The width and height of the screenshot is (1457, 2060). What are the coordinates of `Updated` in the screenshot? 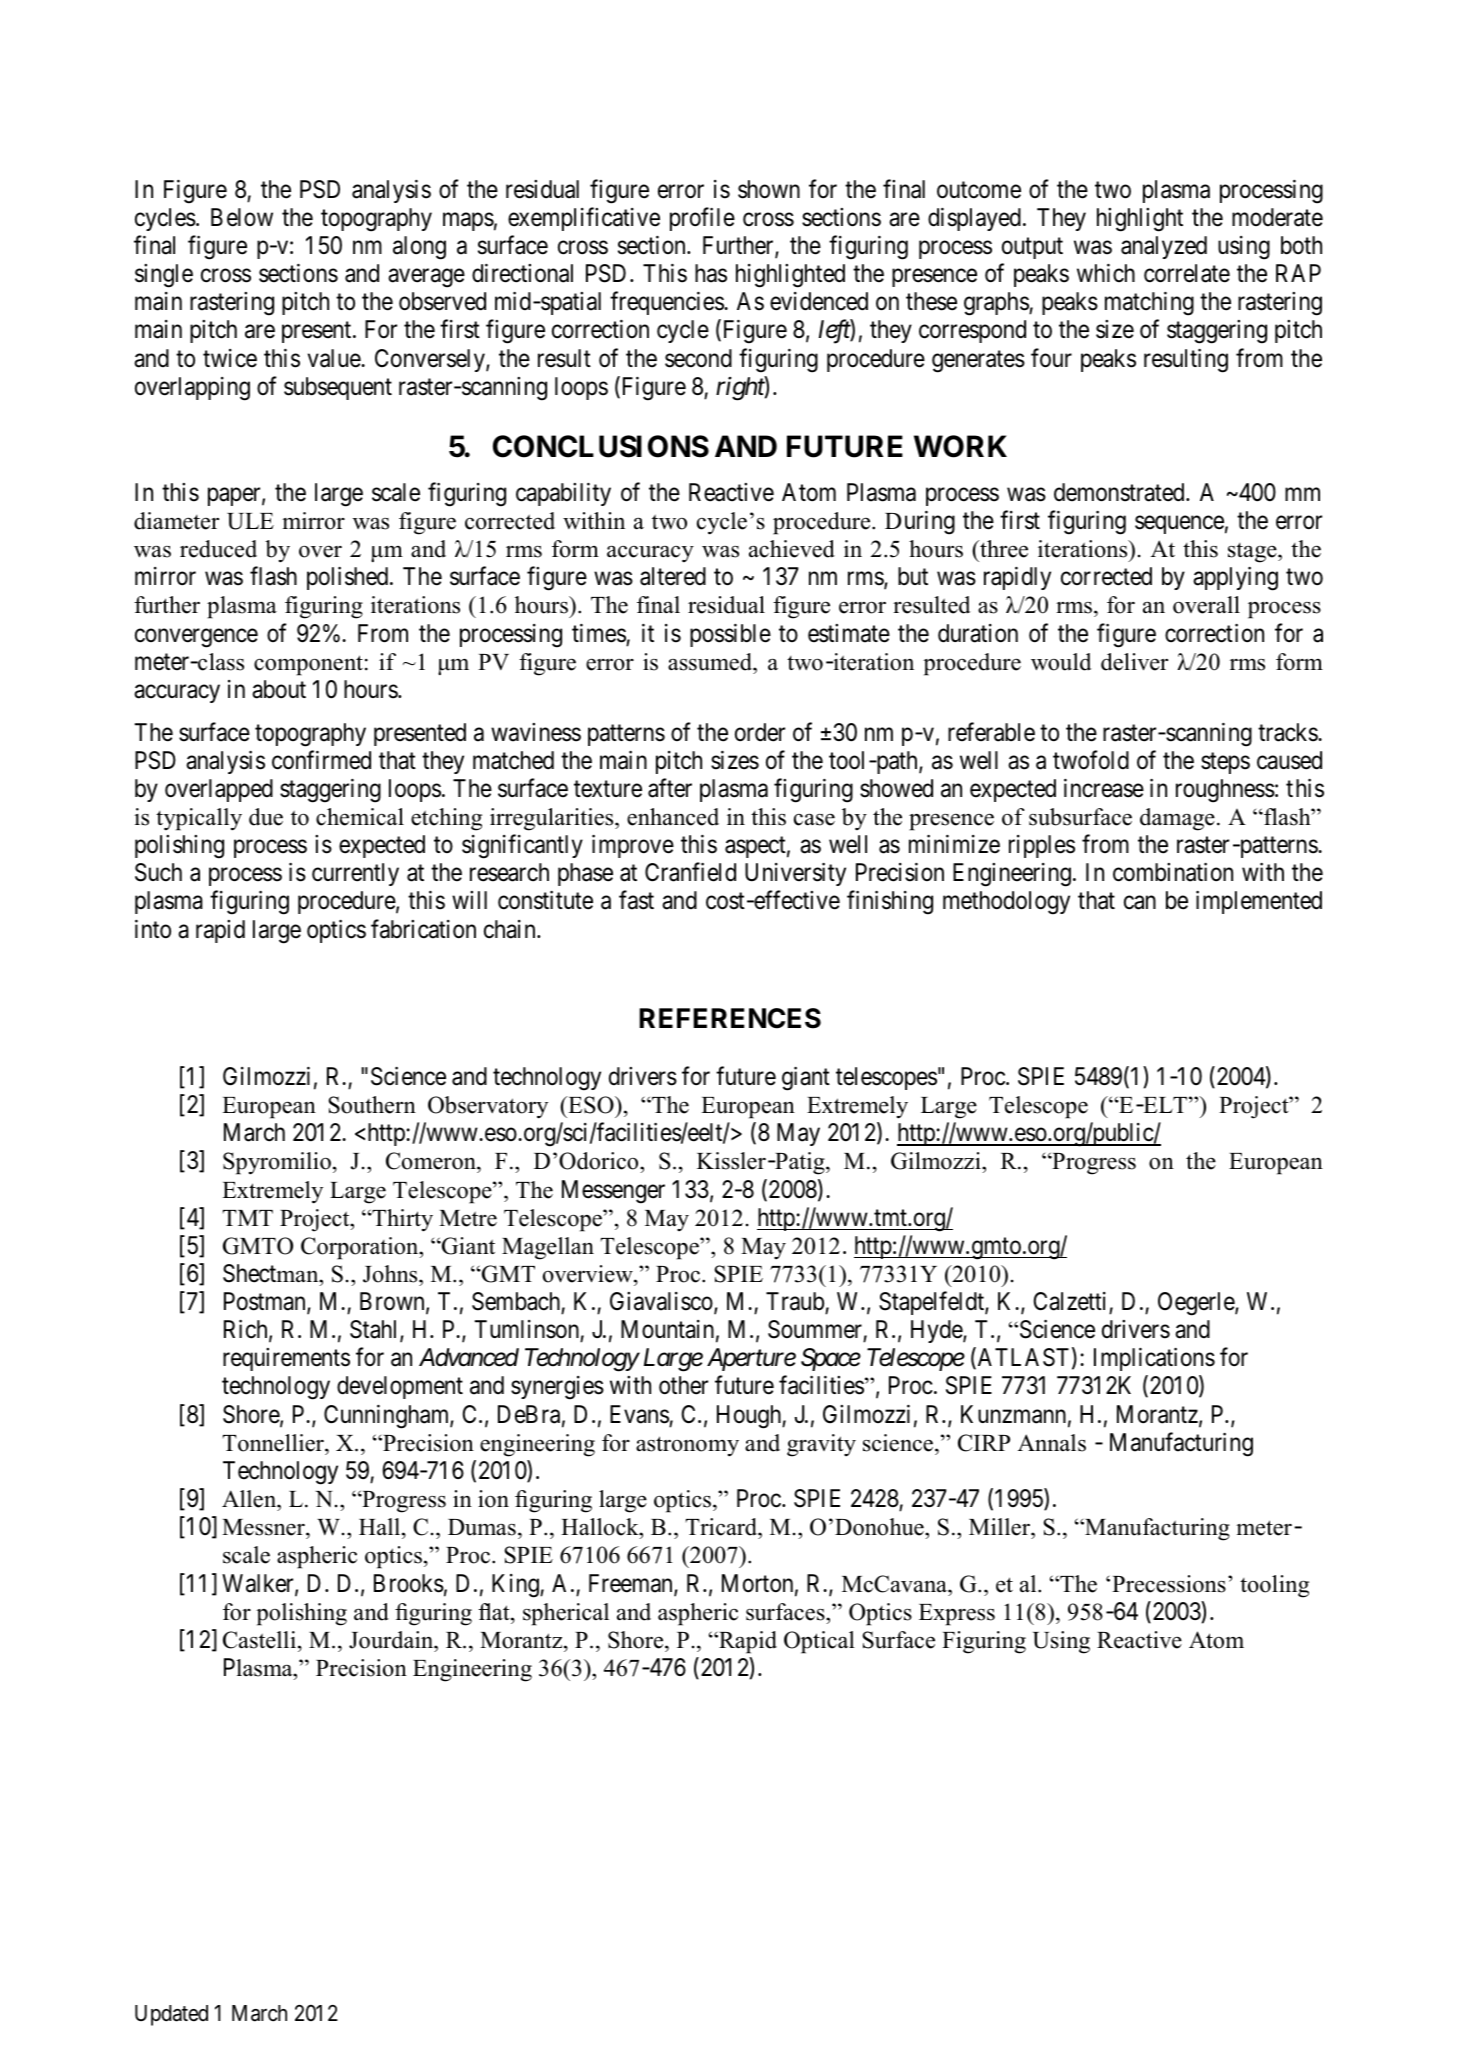 It's located at (171, 2015).
